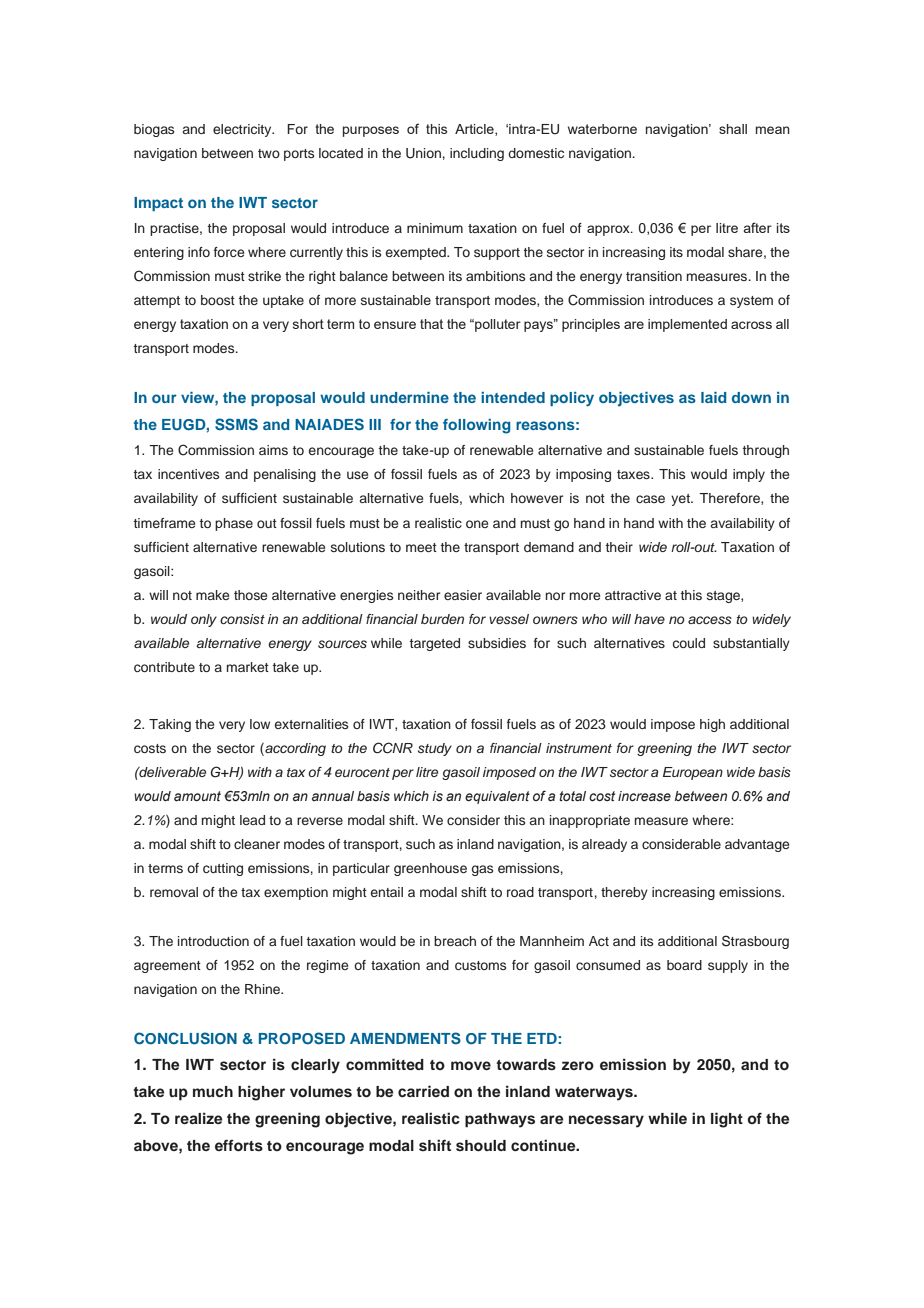 The width and height of the screenshot is (924, 1308). Describe the element at coordinates (500, 1120) in the screenshot. I see `pathways` at that location.
